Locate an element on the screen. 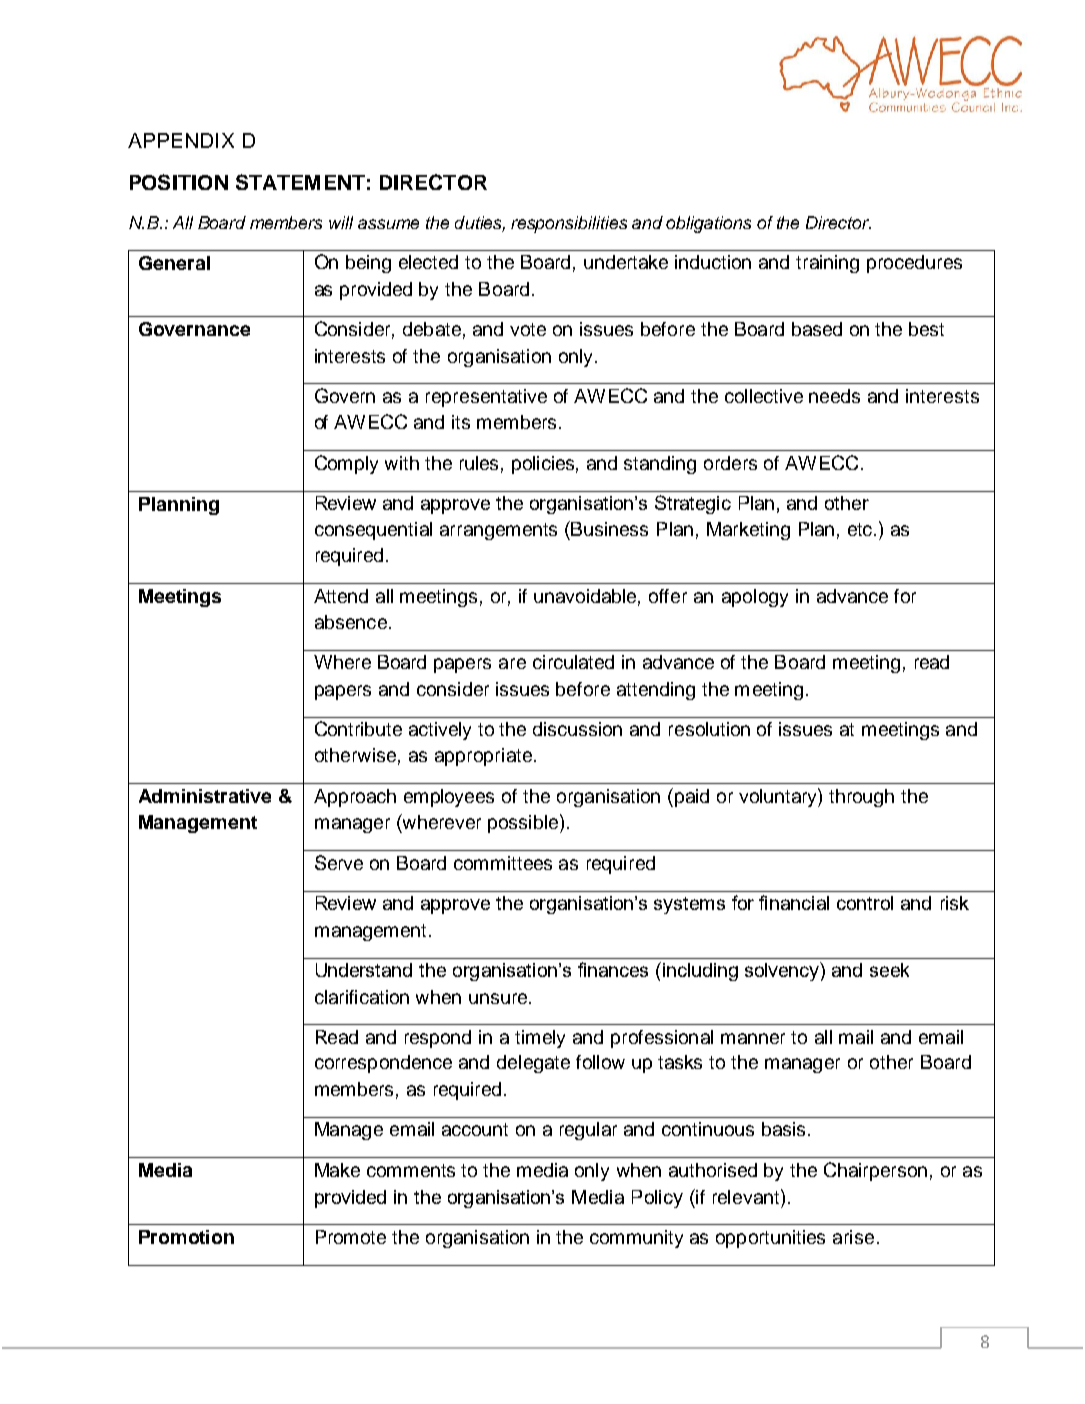  committees is located at coordinates (503, 863).
